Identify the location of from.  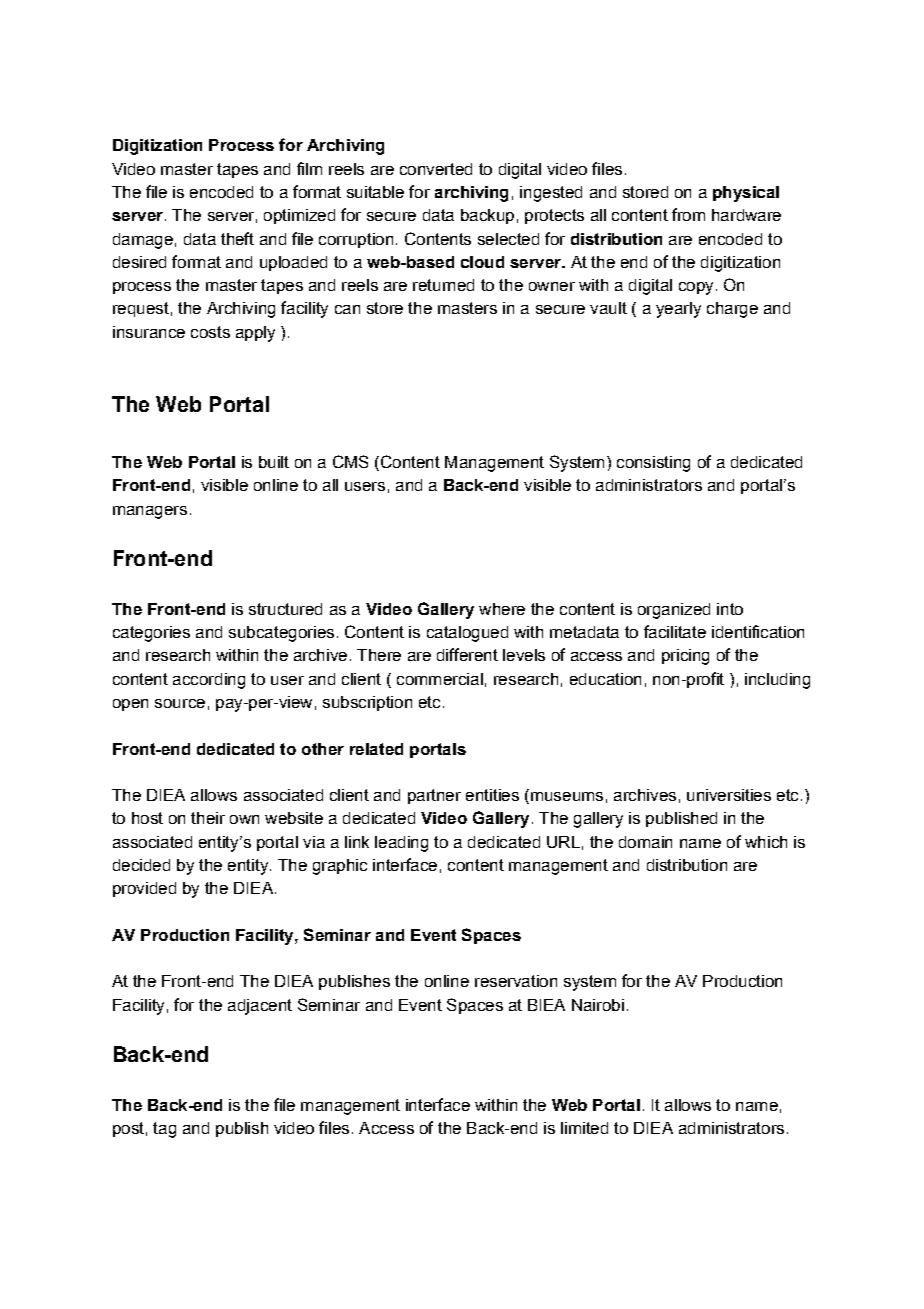
(688, 214).
